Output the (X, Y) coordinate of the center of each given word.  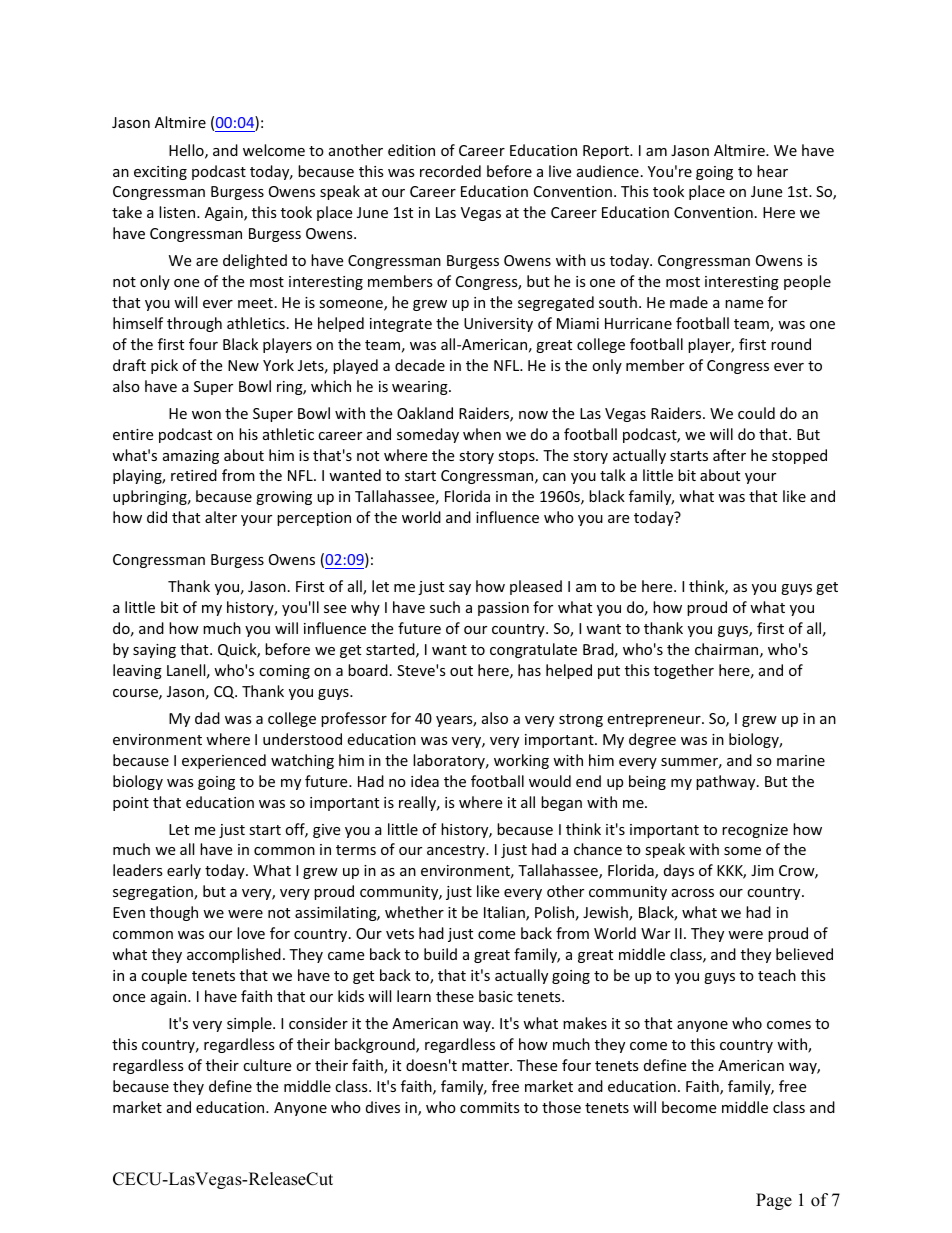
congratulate (533, 650)
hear (772, 171)
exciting (160, 173)
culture (267, 1065)
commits (490, 1107)
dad (207, 718)
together (684, 671)
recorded (450, 171)
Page (774, 1201)
